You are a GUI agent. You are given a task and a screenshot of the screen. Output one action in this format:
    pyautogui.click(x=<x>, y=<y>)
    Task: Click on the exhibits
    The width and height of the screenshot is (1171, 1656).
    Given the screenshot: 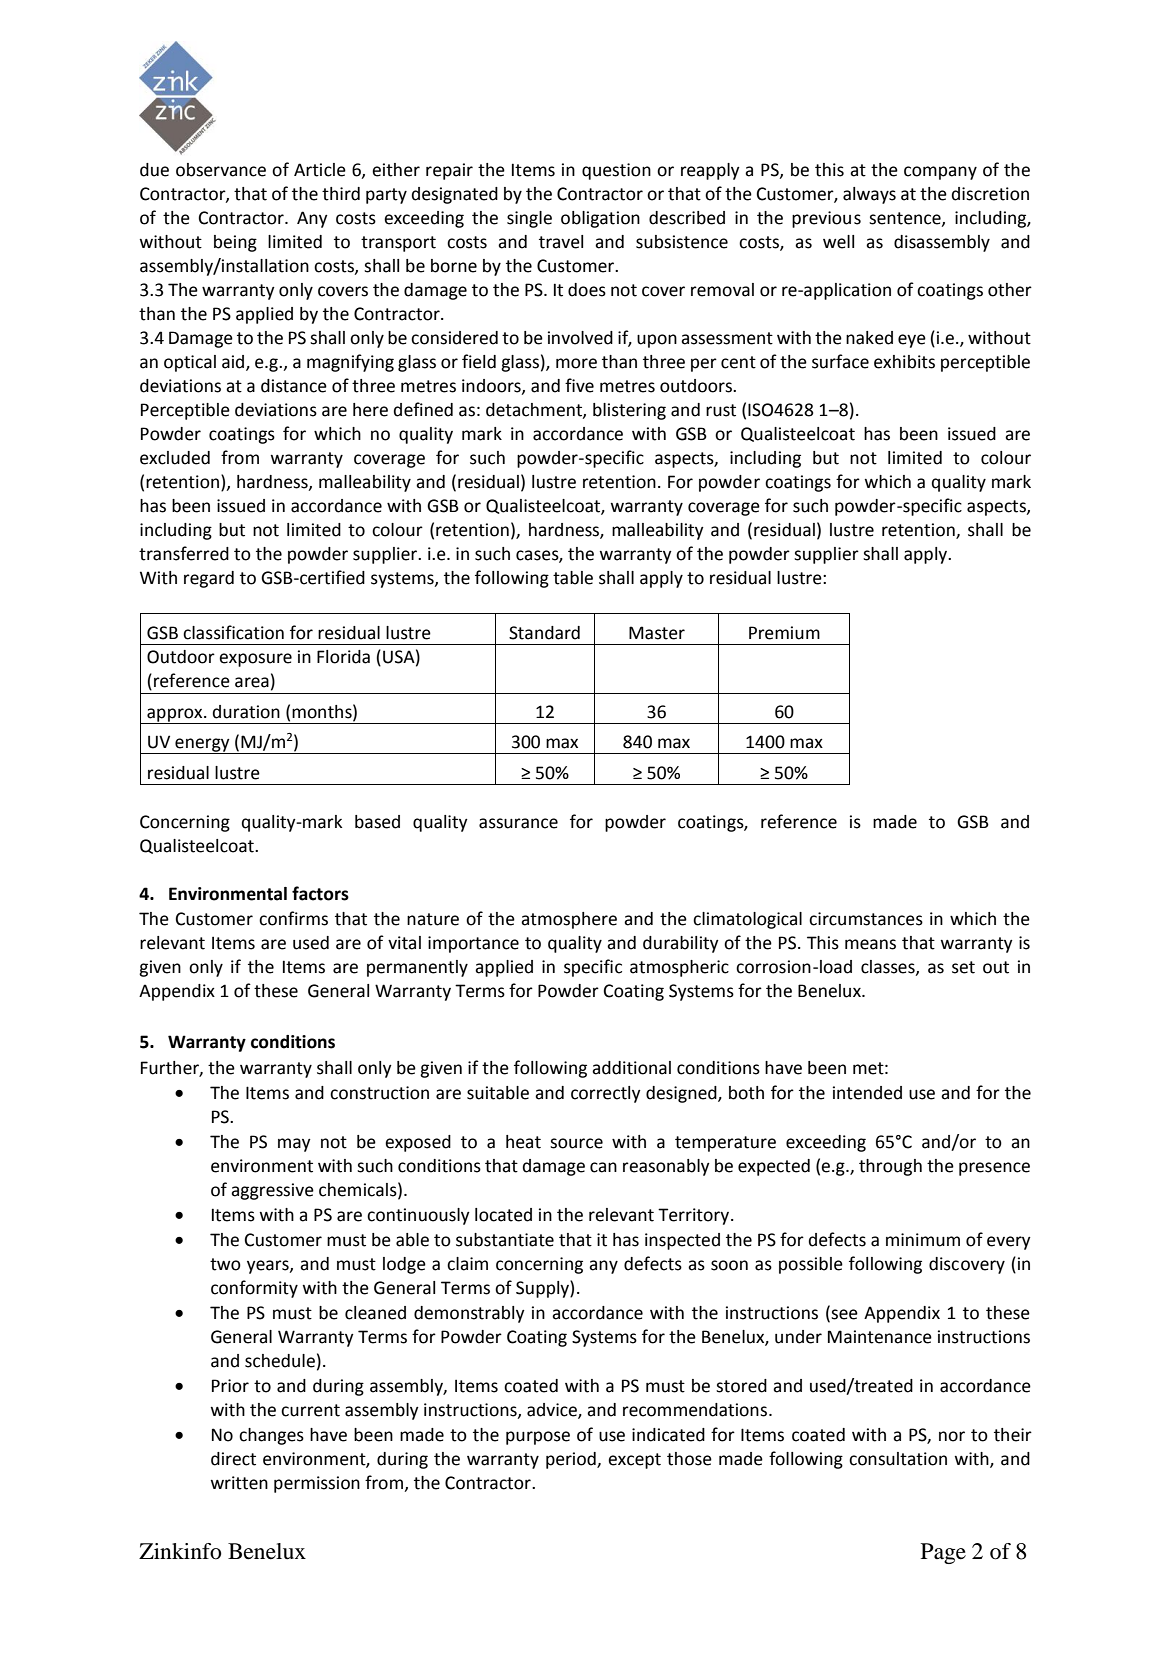 What is the action you would take?
    pyautogui.click(x=904, y=362)
